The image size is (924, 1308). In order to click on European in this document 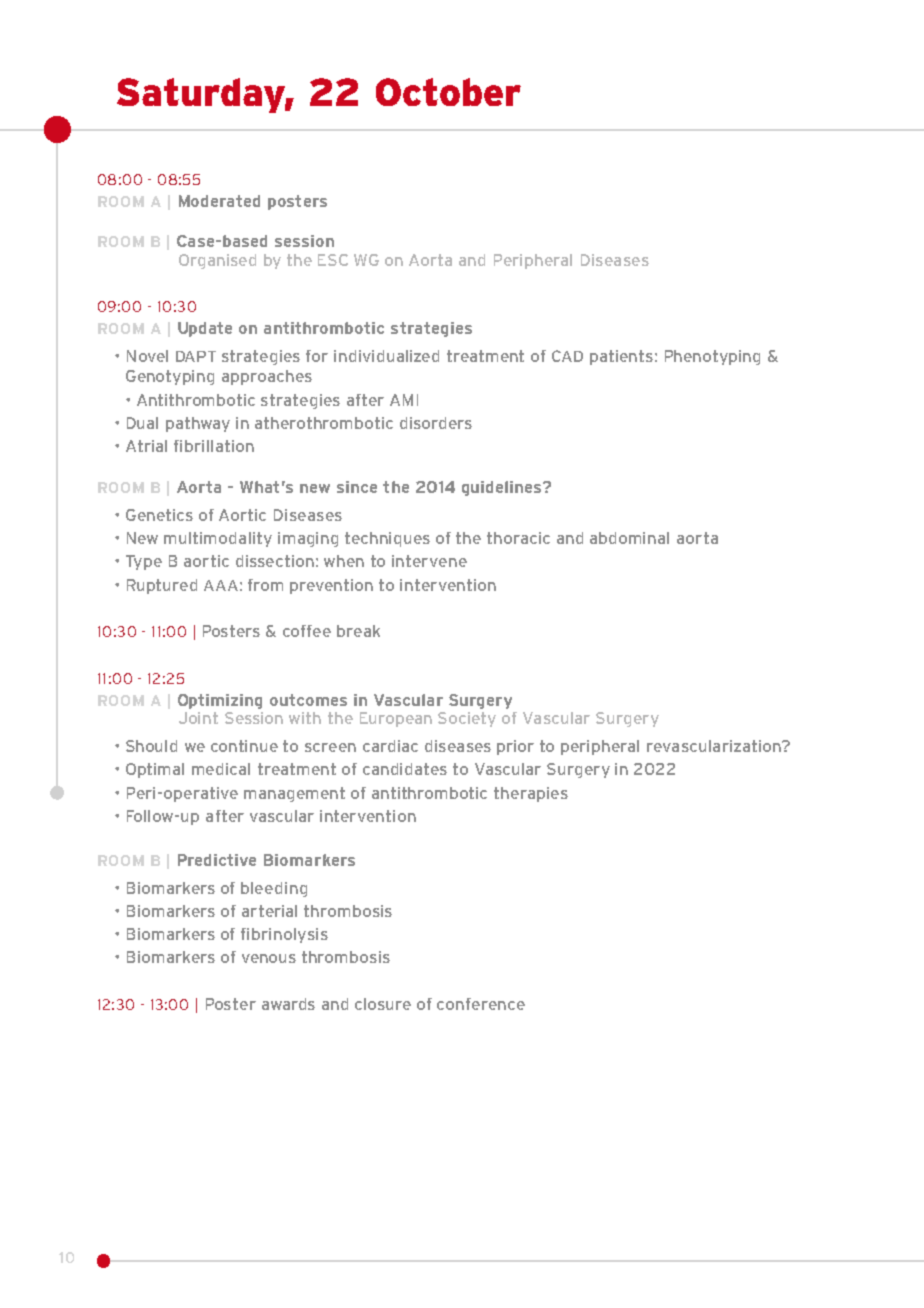, I will do `click(396, 719)`.
